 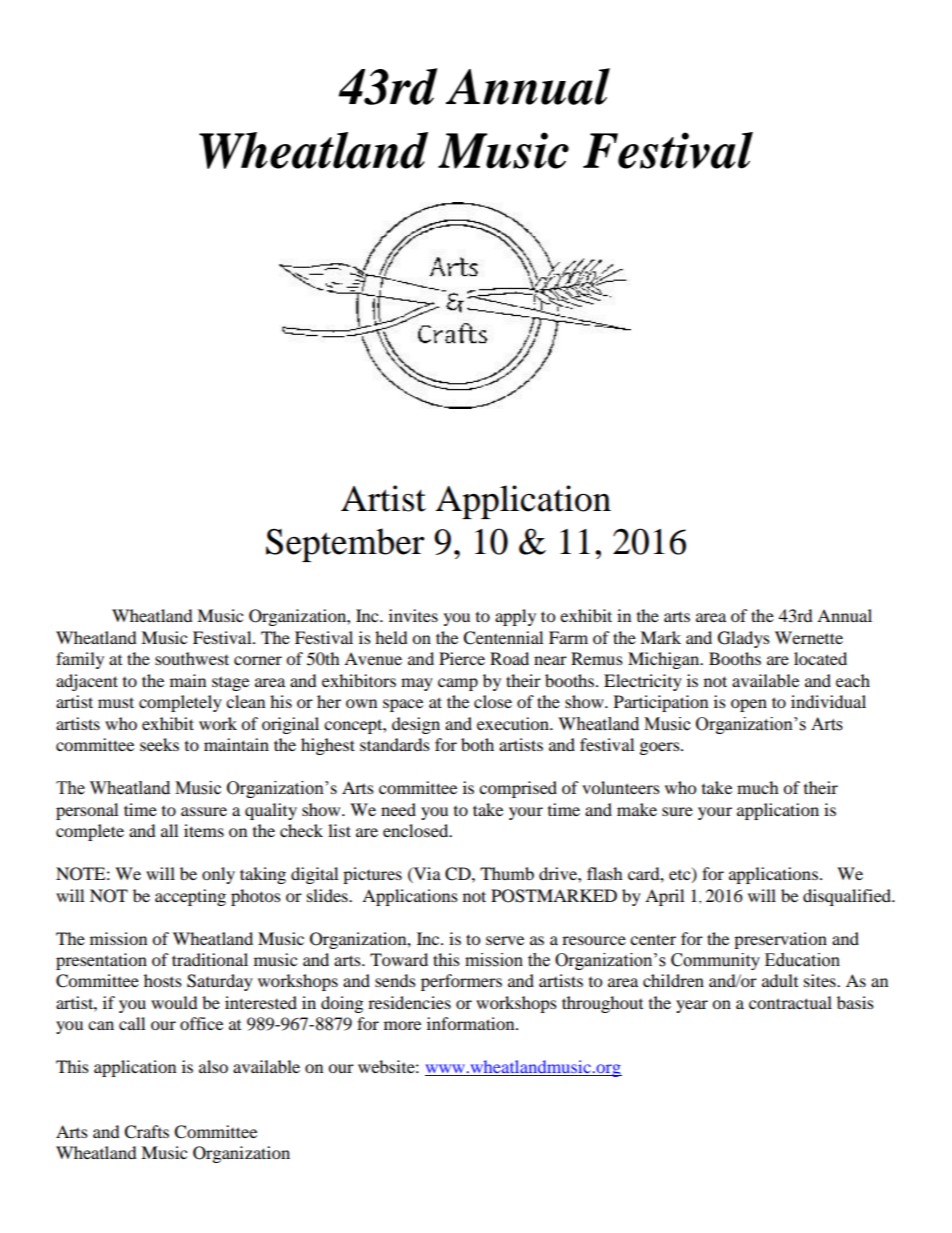 I want to click on Crafts, so click(x=146, y=1132).
